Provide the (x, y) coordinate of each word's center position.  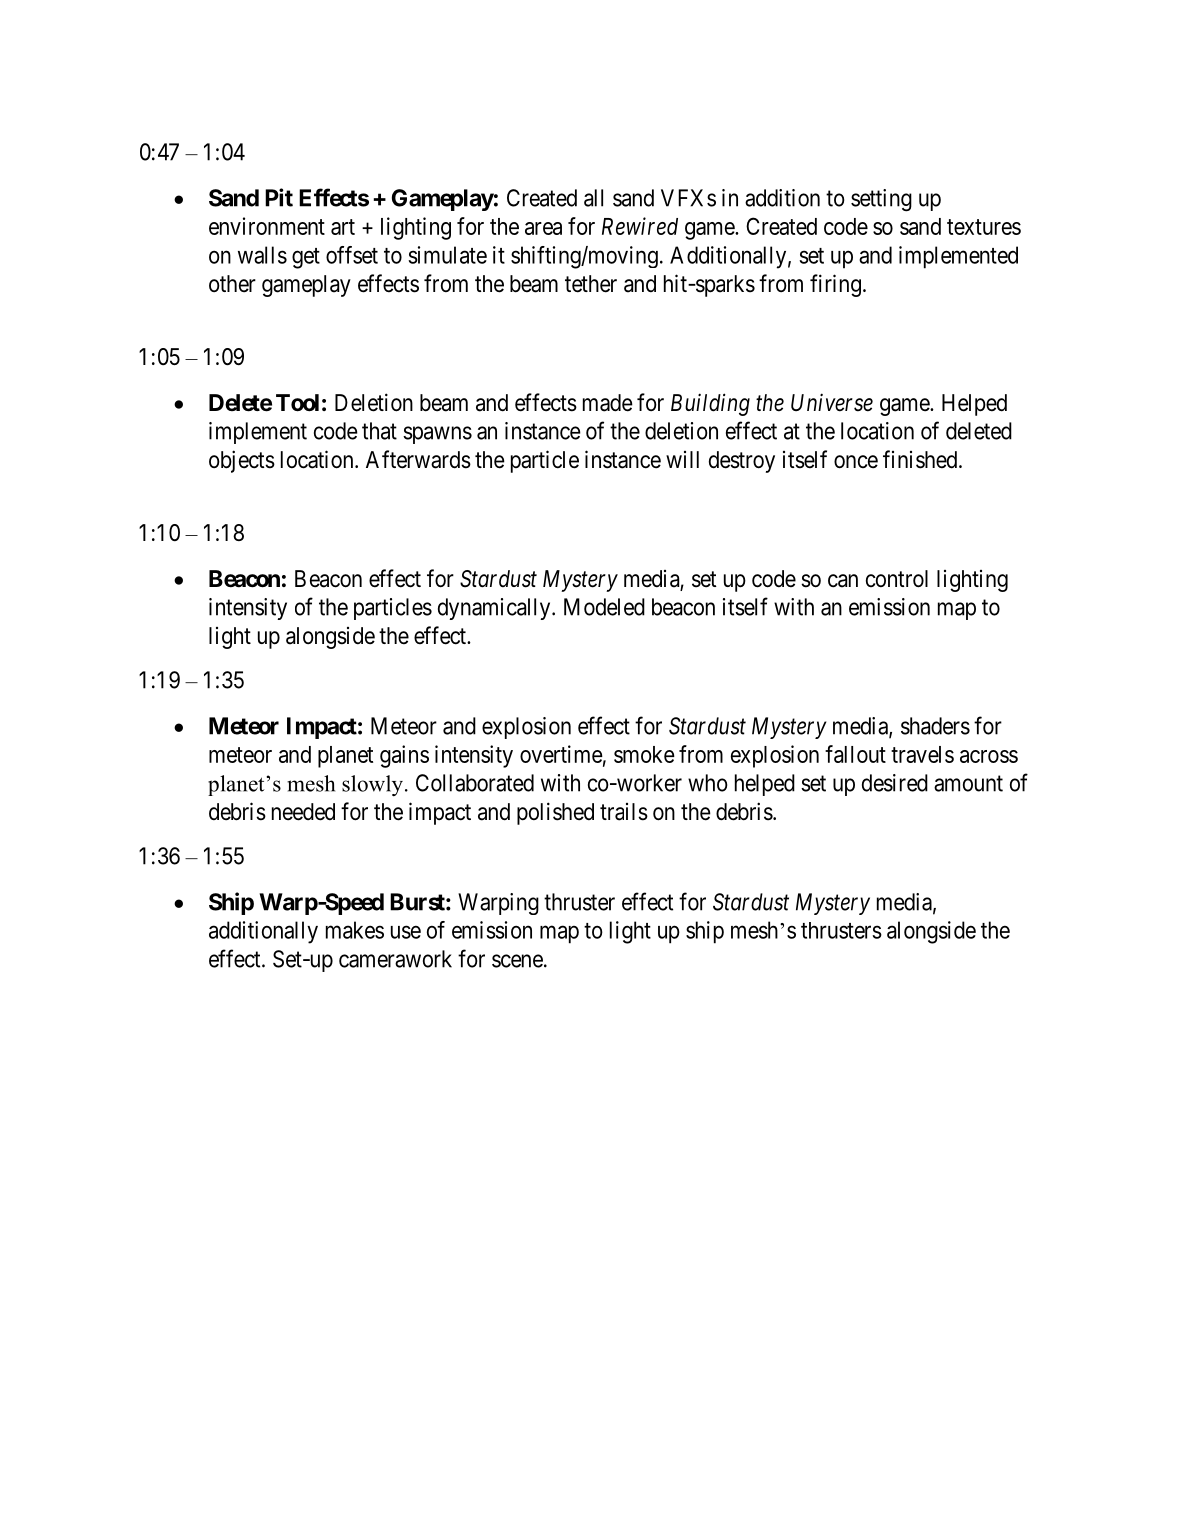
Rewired (640, 226)
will (682, 459)
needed (303, 812)
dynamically (495, 609)
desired (895, 783)
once (856, 462)
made (608, 403)
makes (355, 930)
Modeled (604, 607)
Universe (832, 402)
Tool (297, 403)
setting (881, 200)
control (897, 579)
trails (624, 812)
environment (267, 226)
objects (242, 461)
